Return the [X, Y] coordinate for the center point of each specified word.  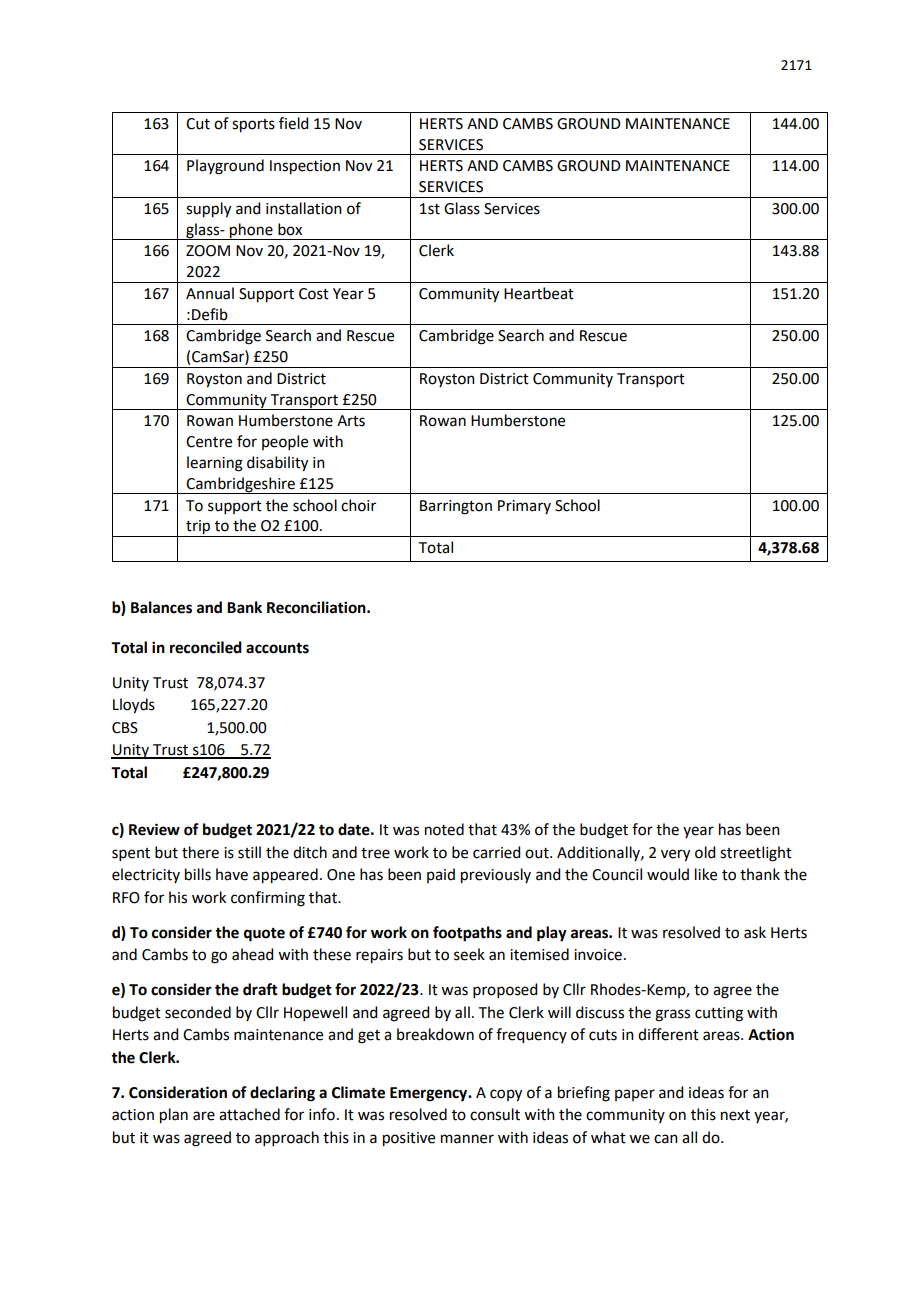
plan [174, 1116]
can [666, 1139]
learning [215, 464]
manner [467, 1139]
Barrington [456, 507]
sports [253, 126]
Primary [524, 507]
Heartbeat [539, 293]
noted [444, 829]
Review [154, 829]
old [705, 852]
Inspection [305, 167]
